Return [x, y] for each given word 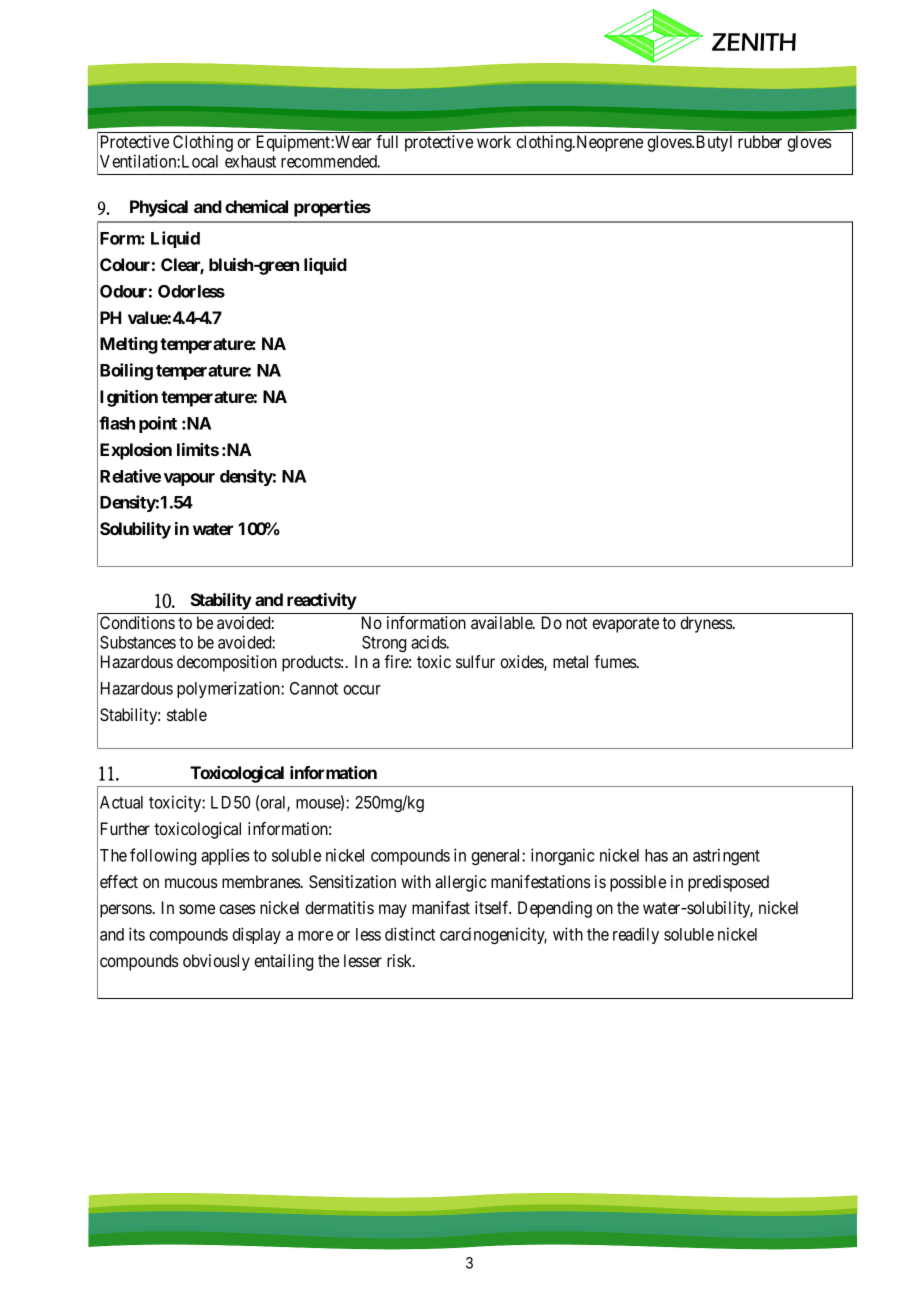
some [197, 909]
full [387, 141]
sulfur [475, 661]
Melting [129, 345]
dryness [707, 624]
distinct [410, 934]
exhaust [250, 161]
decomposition [227, 663]
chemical [256, 206]
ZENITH [754, 42]
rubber [760, 141]
